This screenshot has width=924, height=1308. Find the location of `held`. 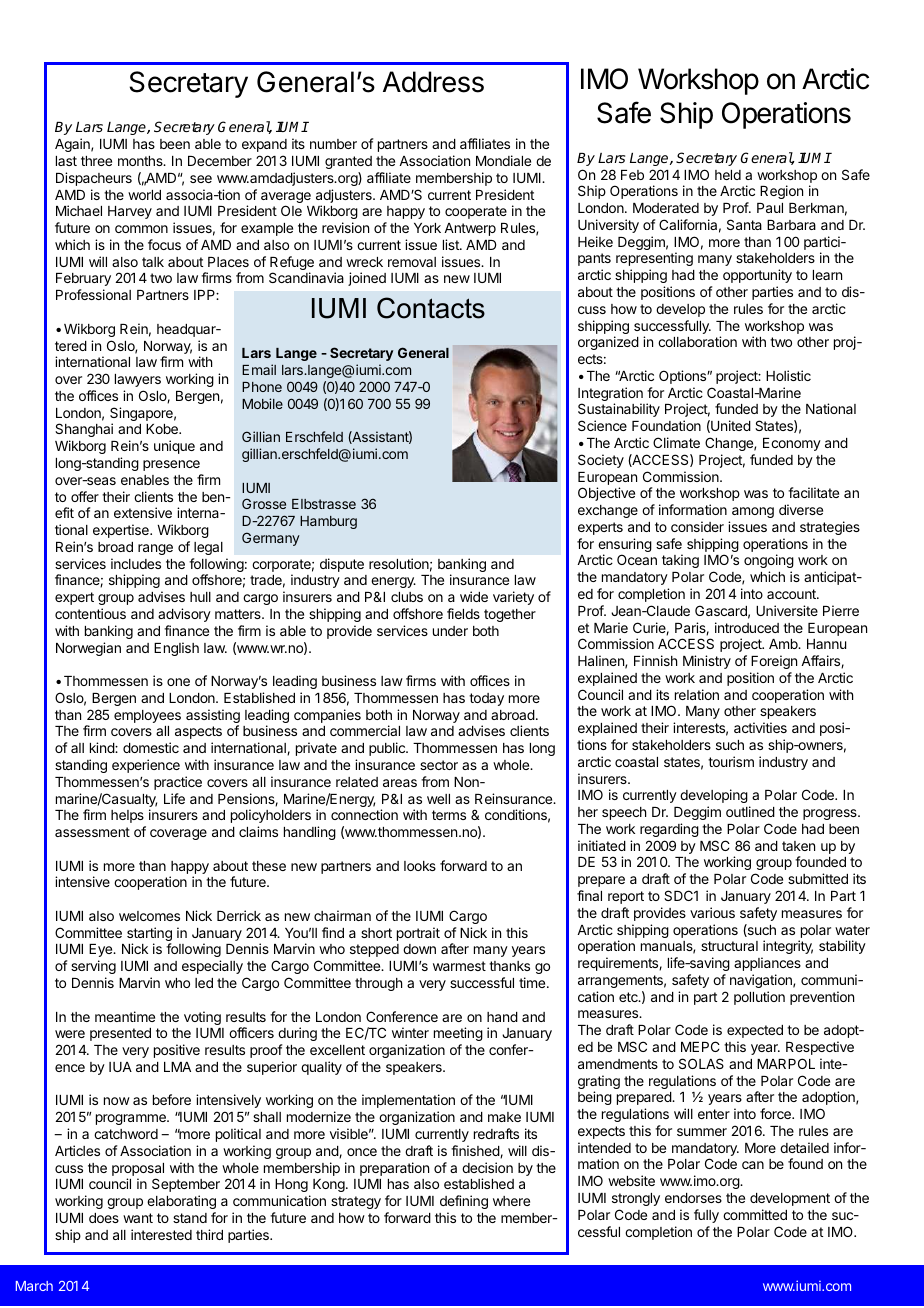

held is located at coordinates (728, 175).
